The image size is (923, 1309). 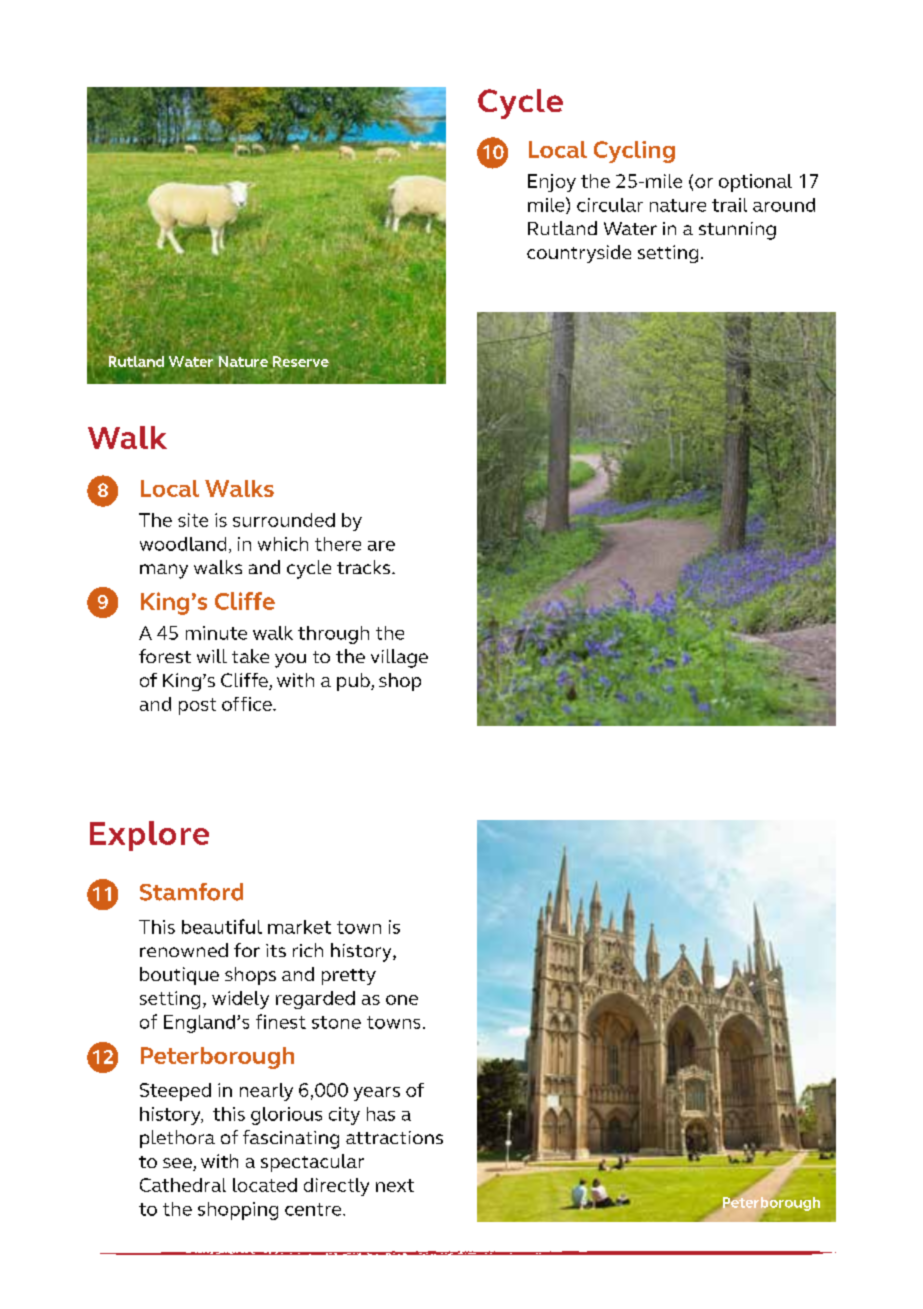 What do you see at coordinates (552, 183) in the screenshot?
I see `Enjoy` at bounding box center [552, 183].
